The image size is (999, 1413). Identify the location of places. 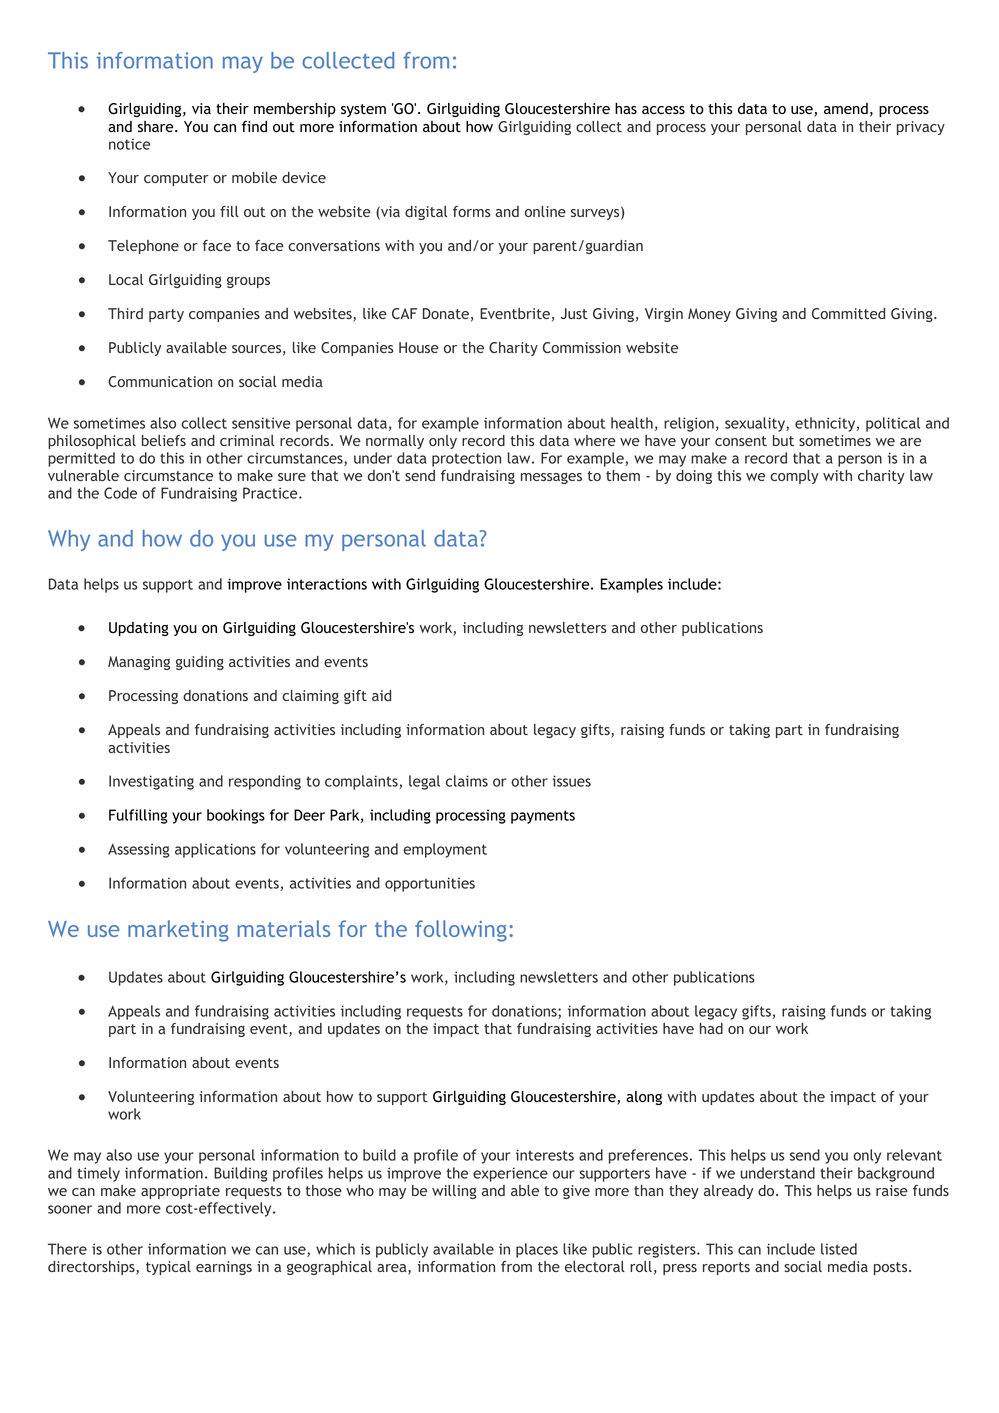
(537, 1250).
